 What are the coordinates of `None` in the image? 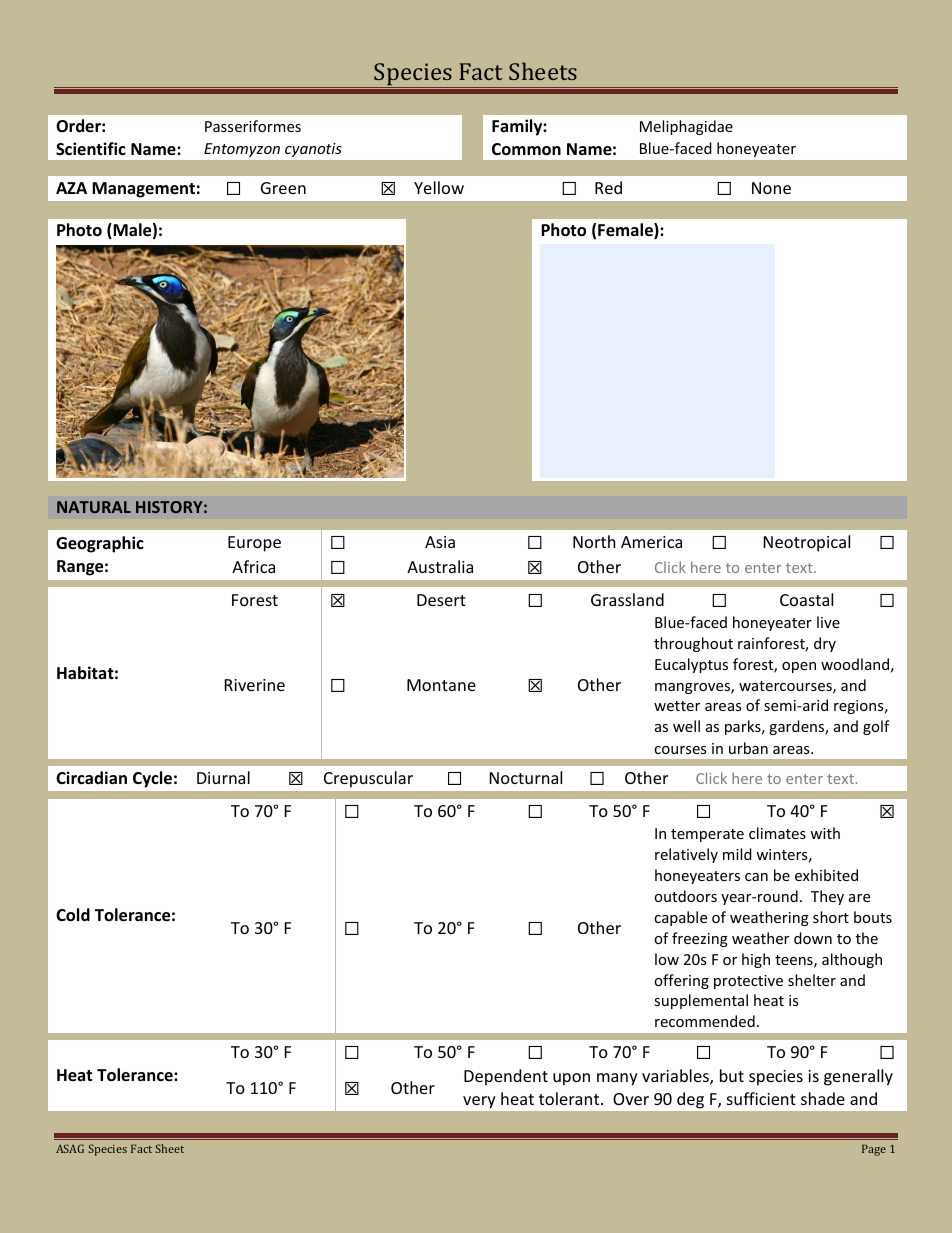 It's located at (771, 188).
